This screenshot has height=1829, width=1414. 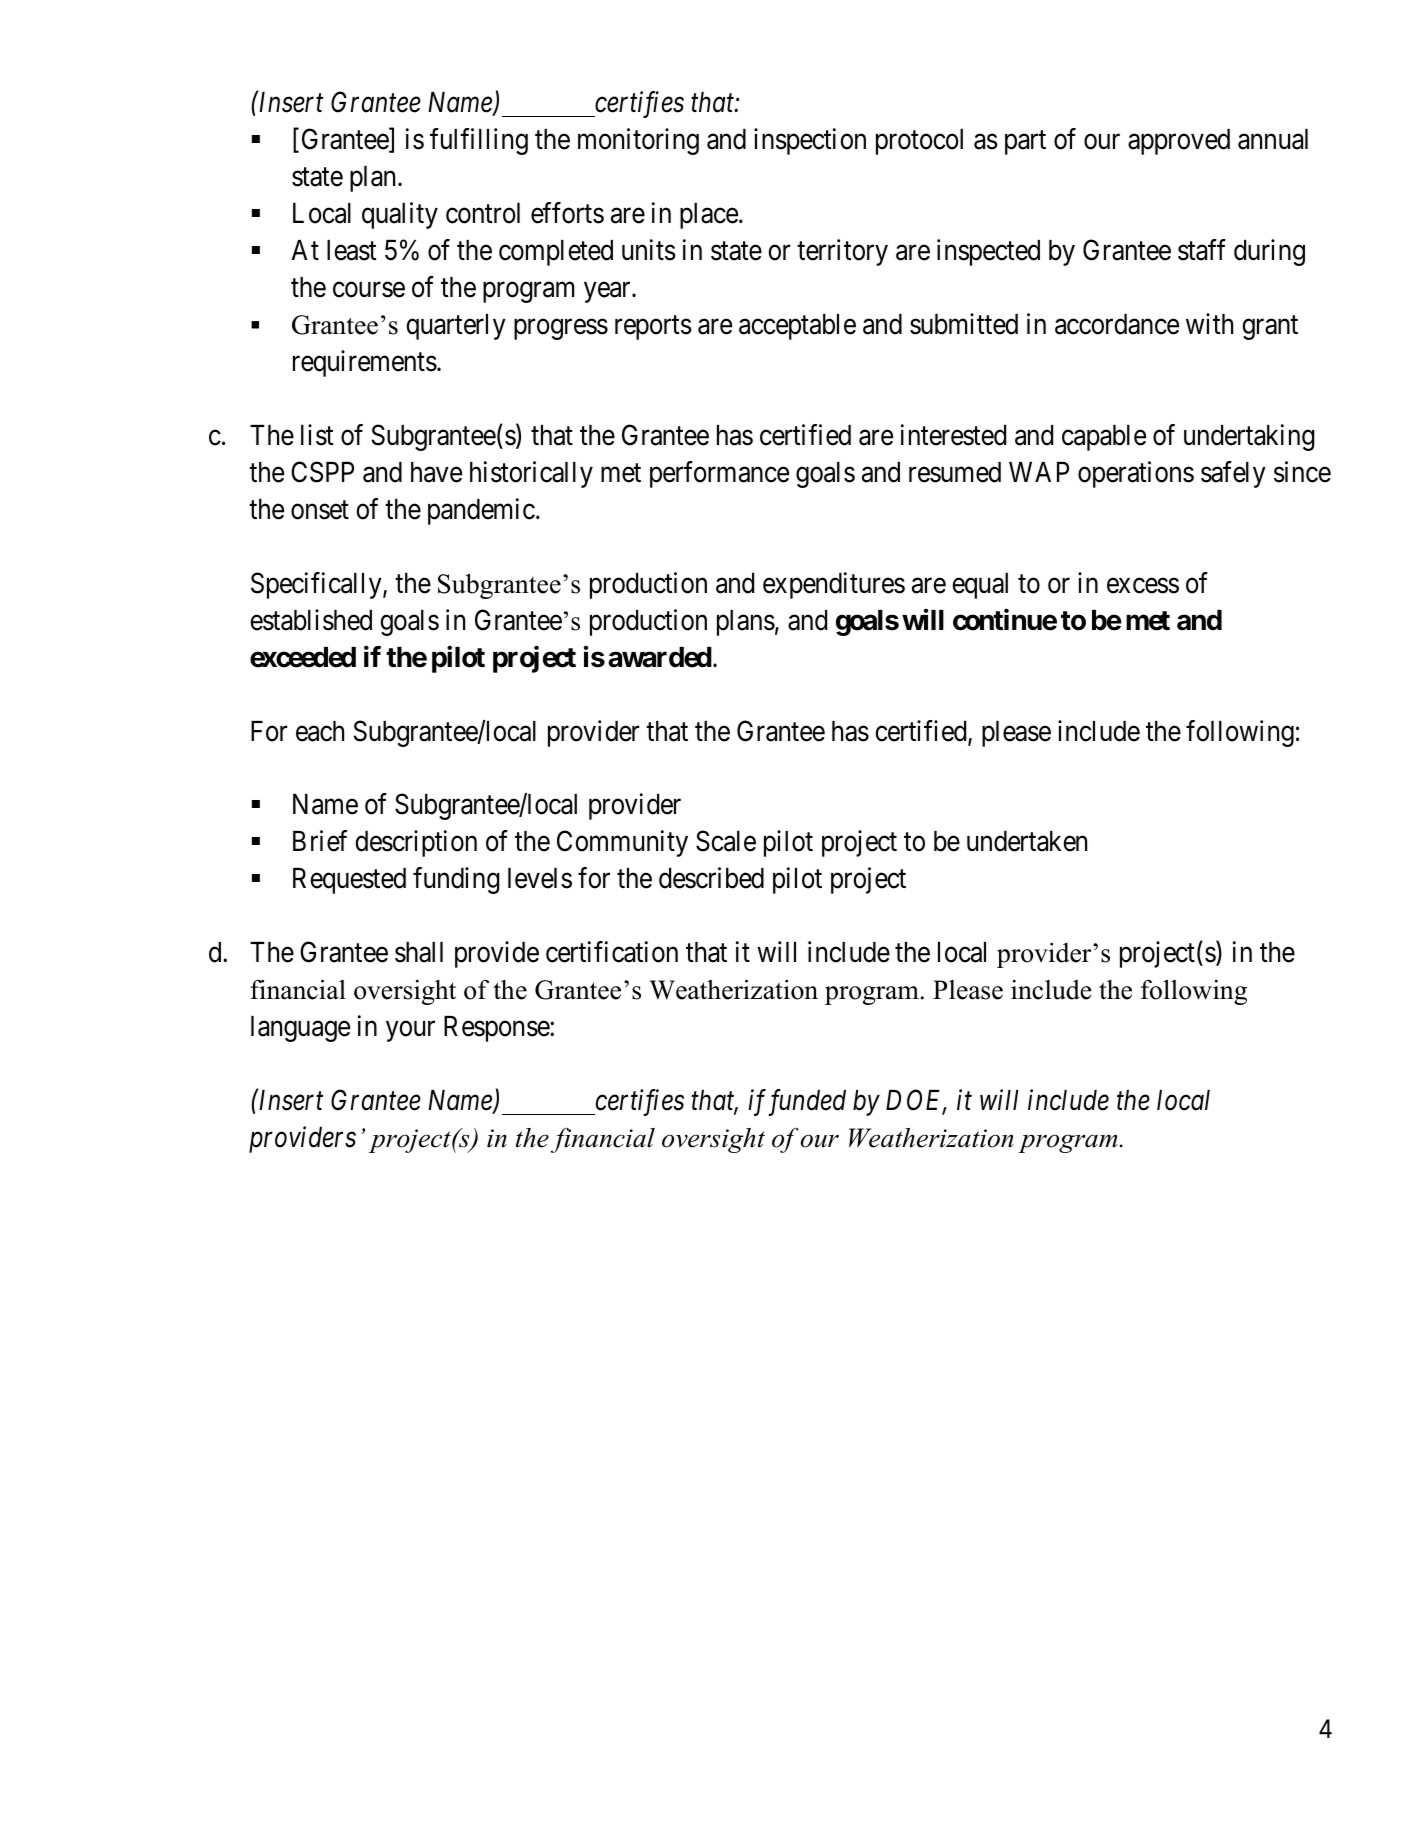 I want to click on Scale, so click(x=726, y=841).
